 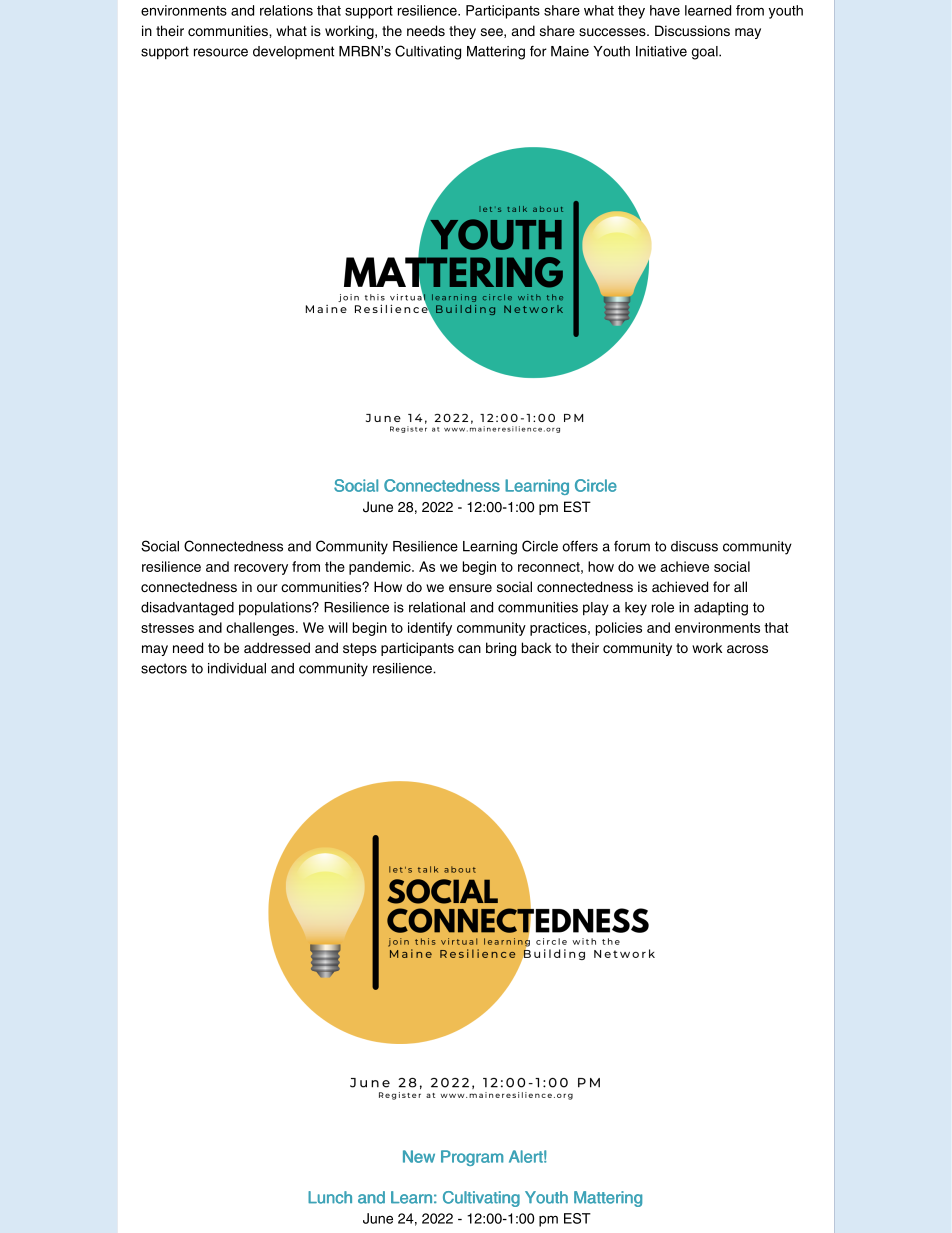 I want to click on resource, so click(x=221, y=52).
